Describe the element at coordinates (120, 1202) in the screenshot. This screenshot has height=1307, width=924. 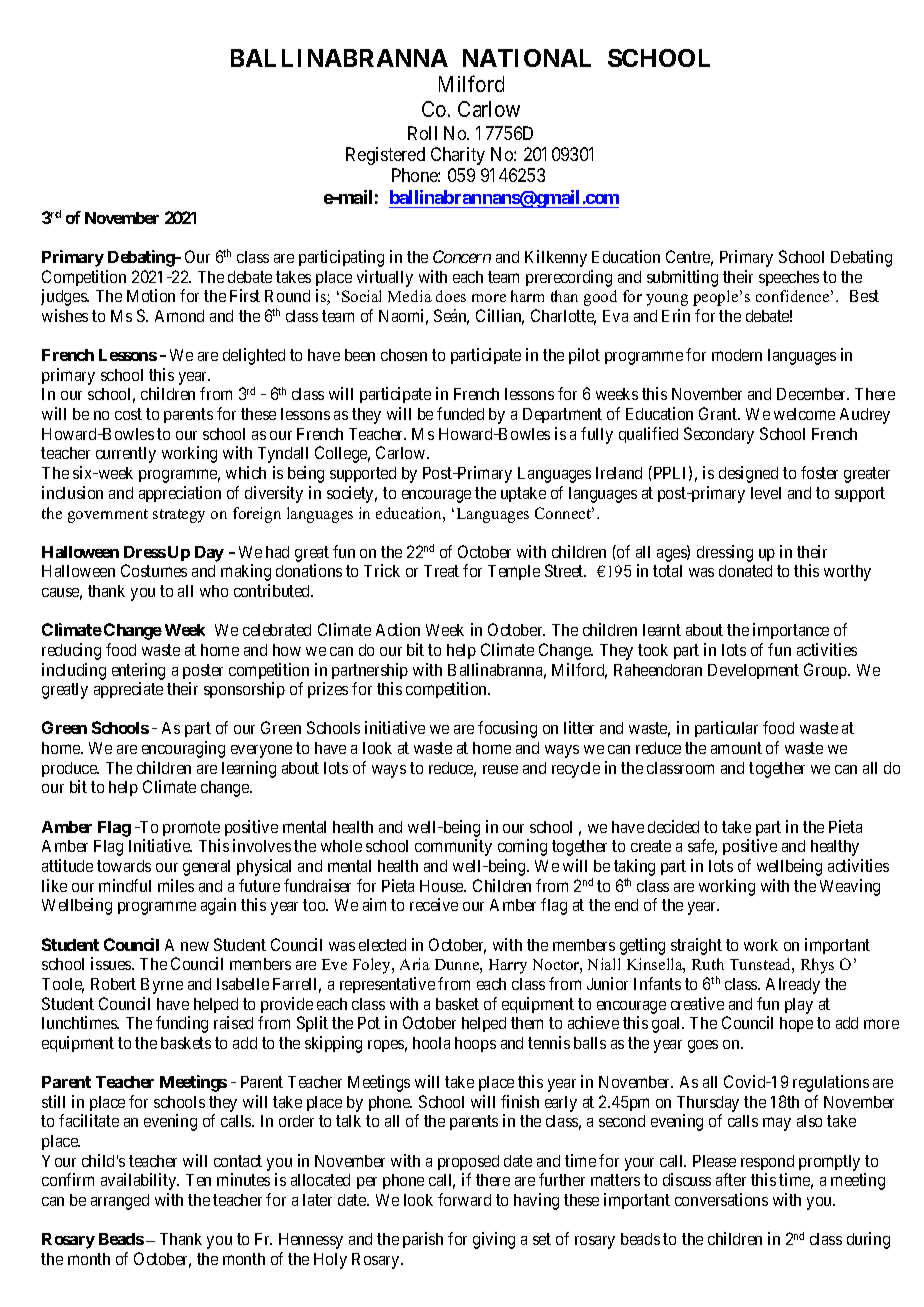
I see `arranged` at that location.
